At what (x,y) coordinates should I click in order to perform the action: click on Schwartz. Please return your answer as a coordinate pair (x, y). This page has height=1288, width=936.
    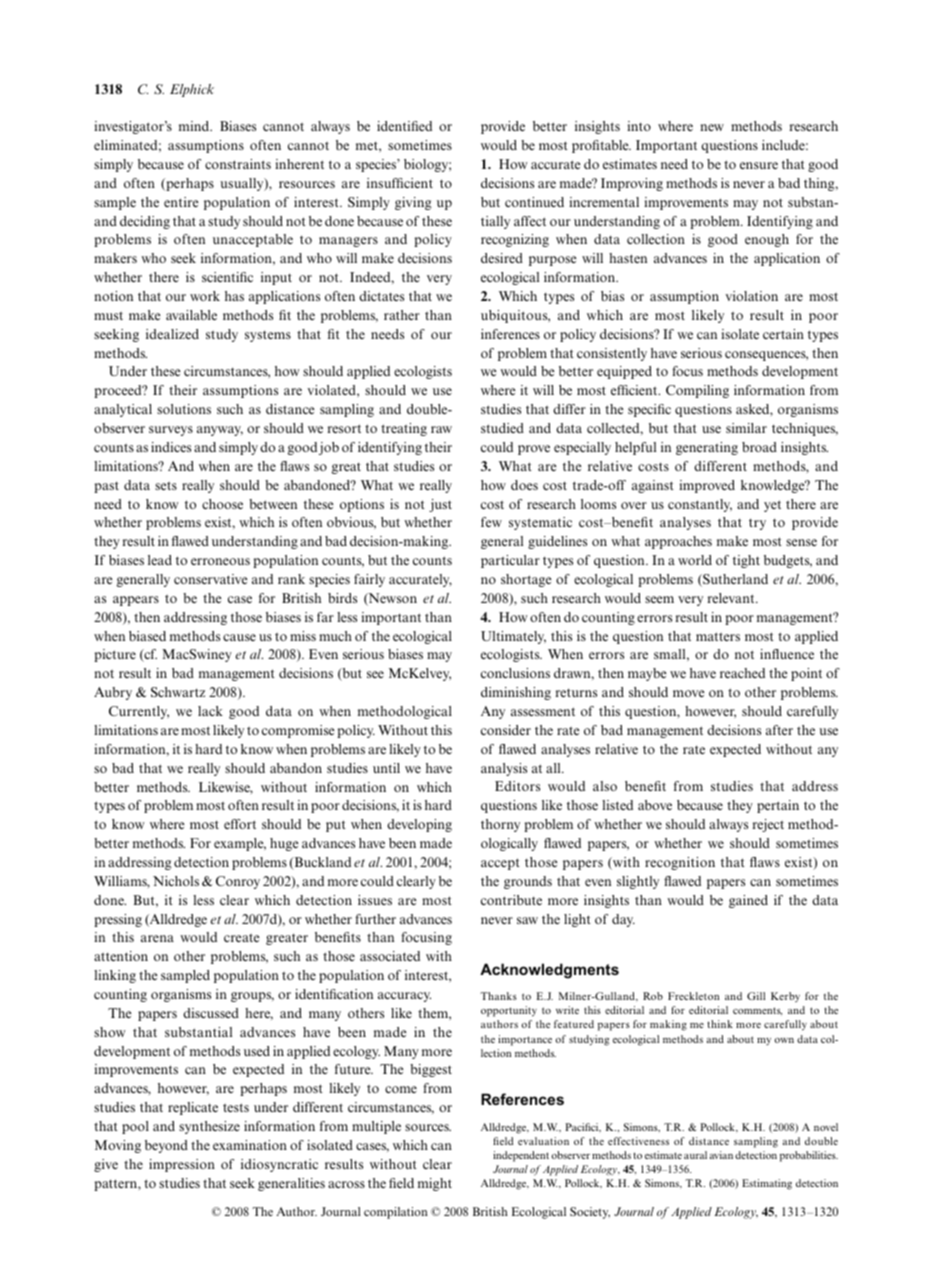
    Looking at the image, I should click on (178, 692).
